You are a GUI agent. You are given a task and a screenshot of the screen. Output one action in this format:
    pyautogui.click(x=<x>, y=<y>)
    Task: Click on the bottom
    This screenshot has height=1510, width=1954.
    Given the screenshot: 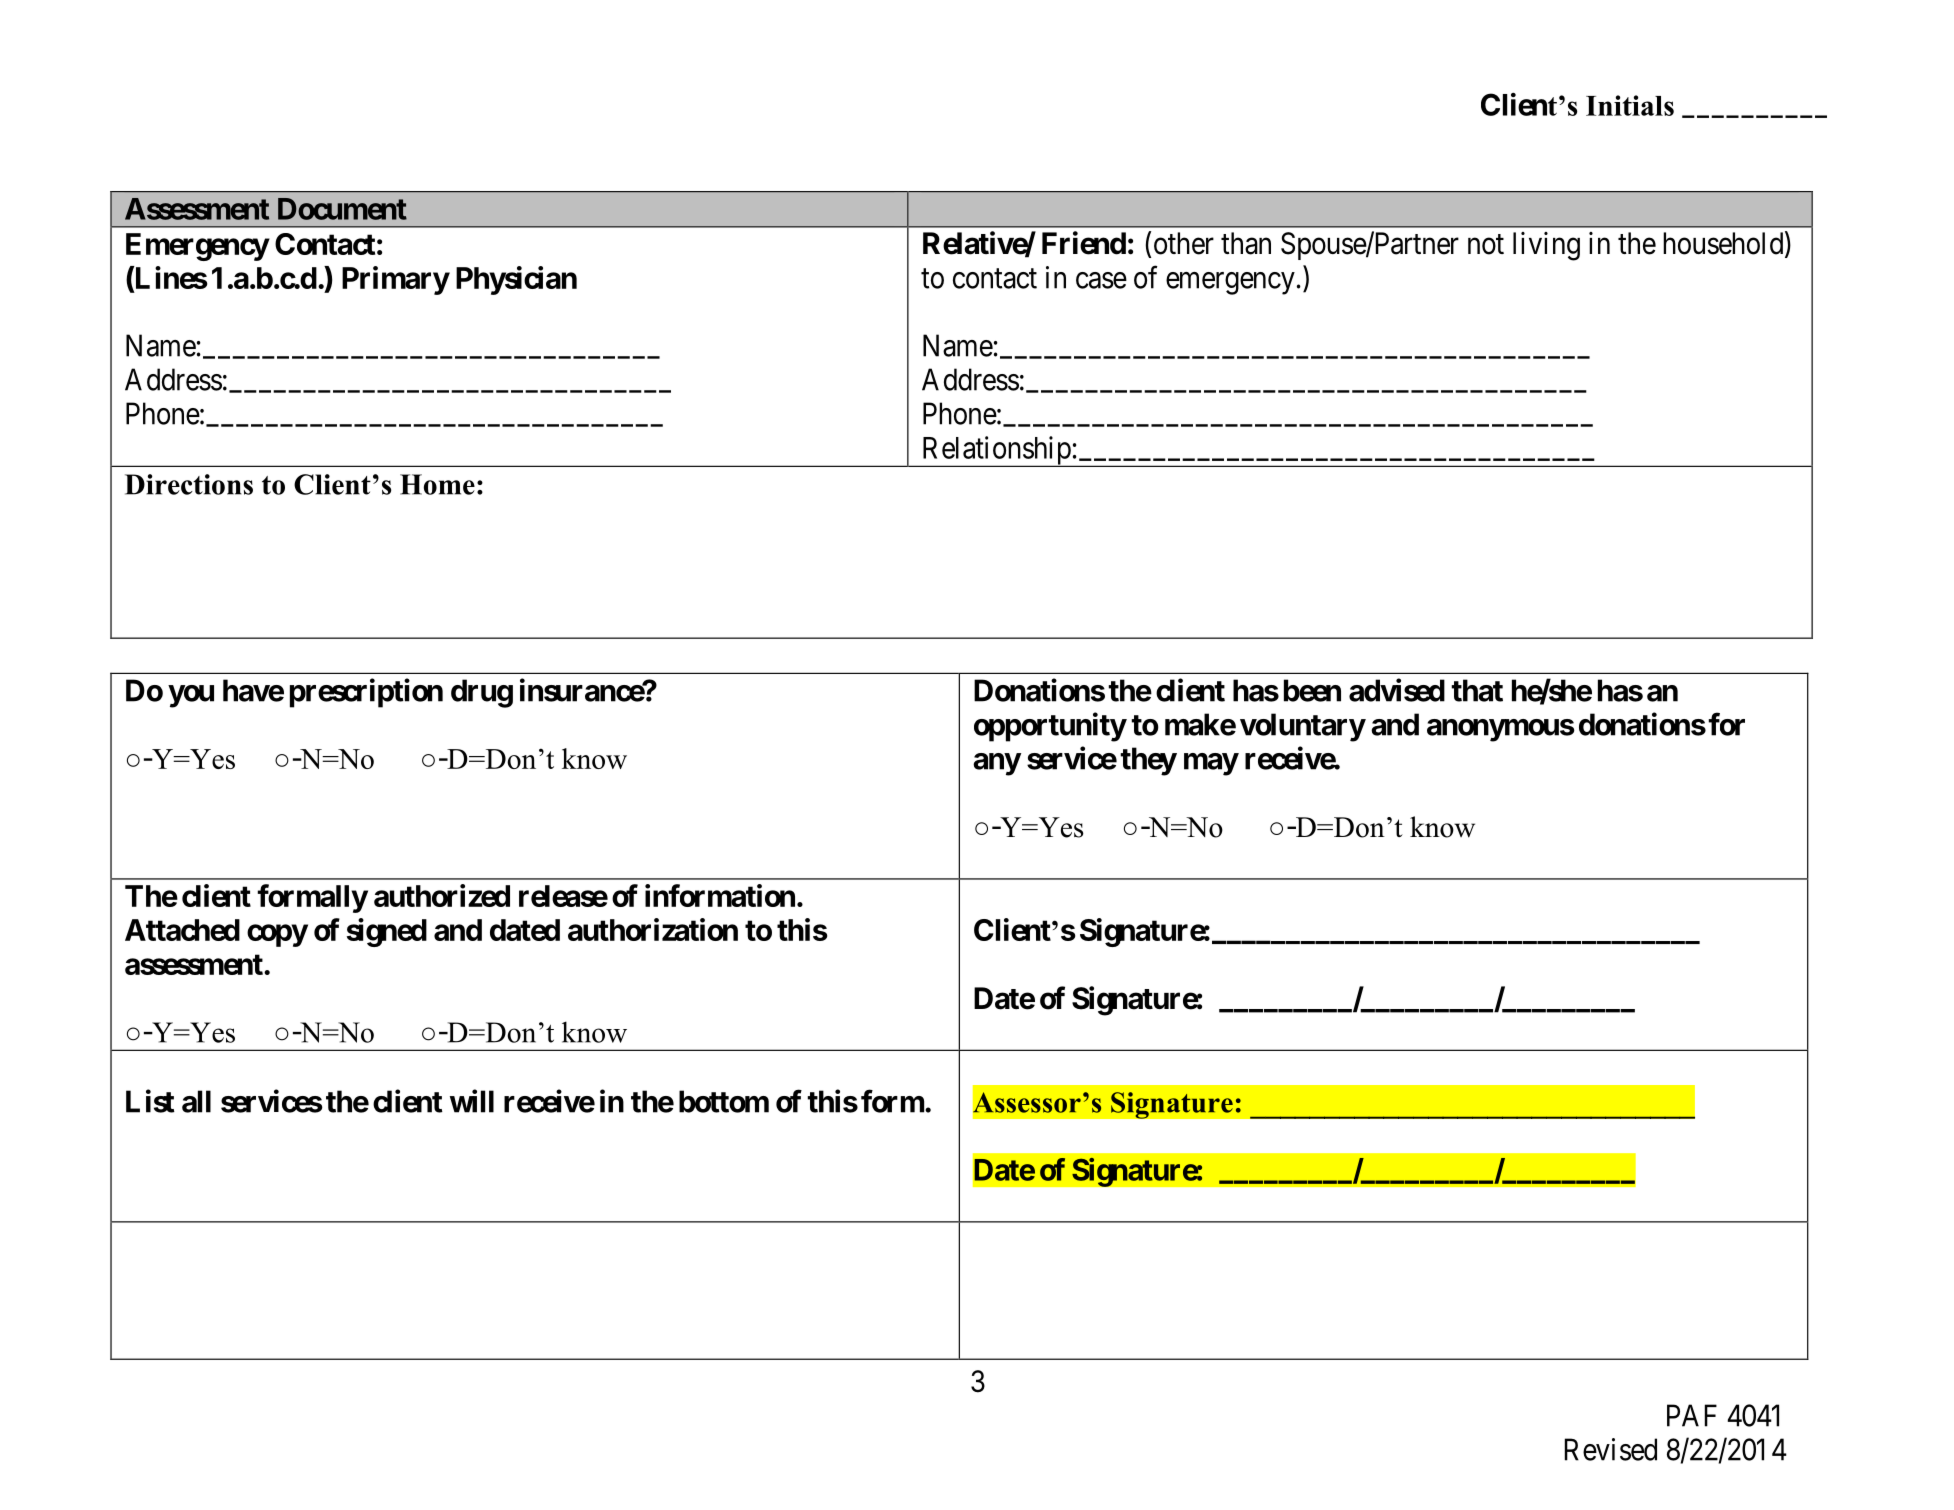 What is the action you would take?
    pyautogui.click(x=724, y=1101)
